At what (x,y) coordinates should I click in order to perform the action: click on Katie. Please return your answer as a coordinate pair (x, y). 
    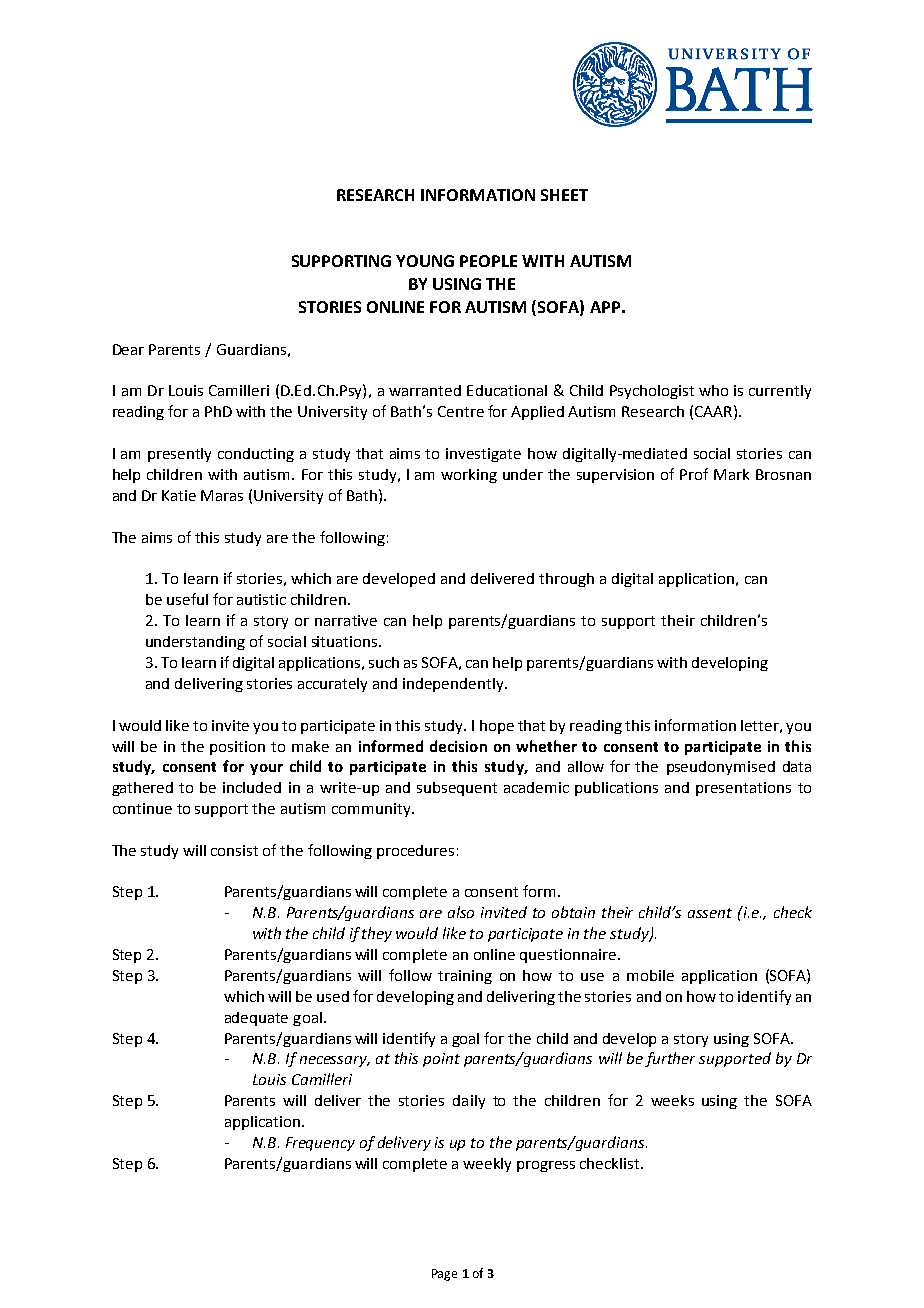
    Looking at the image, I should click on (179, 495).
